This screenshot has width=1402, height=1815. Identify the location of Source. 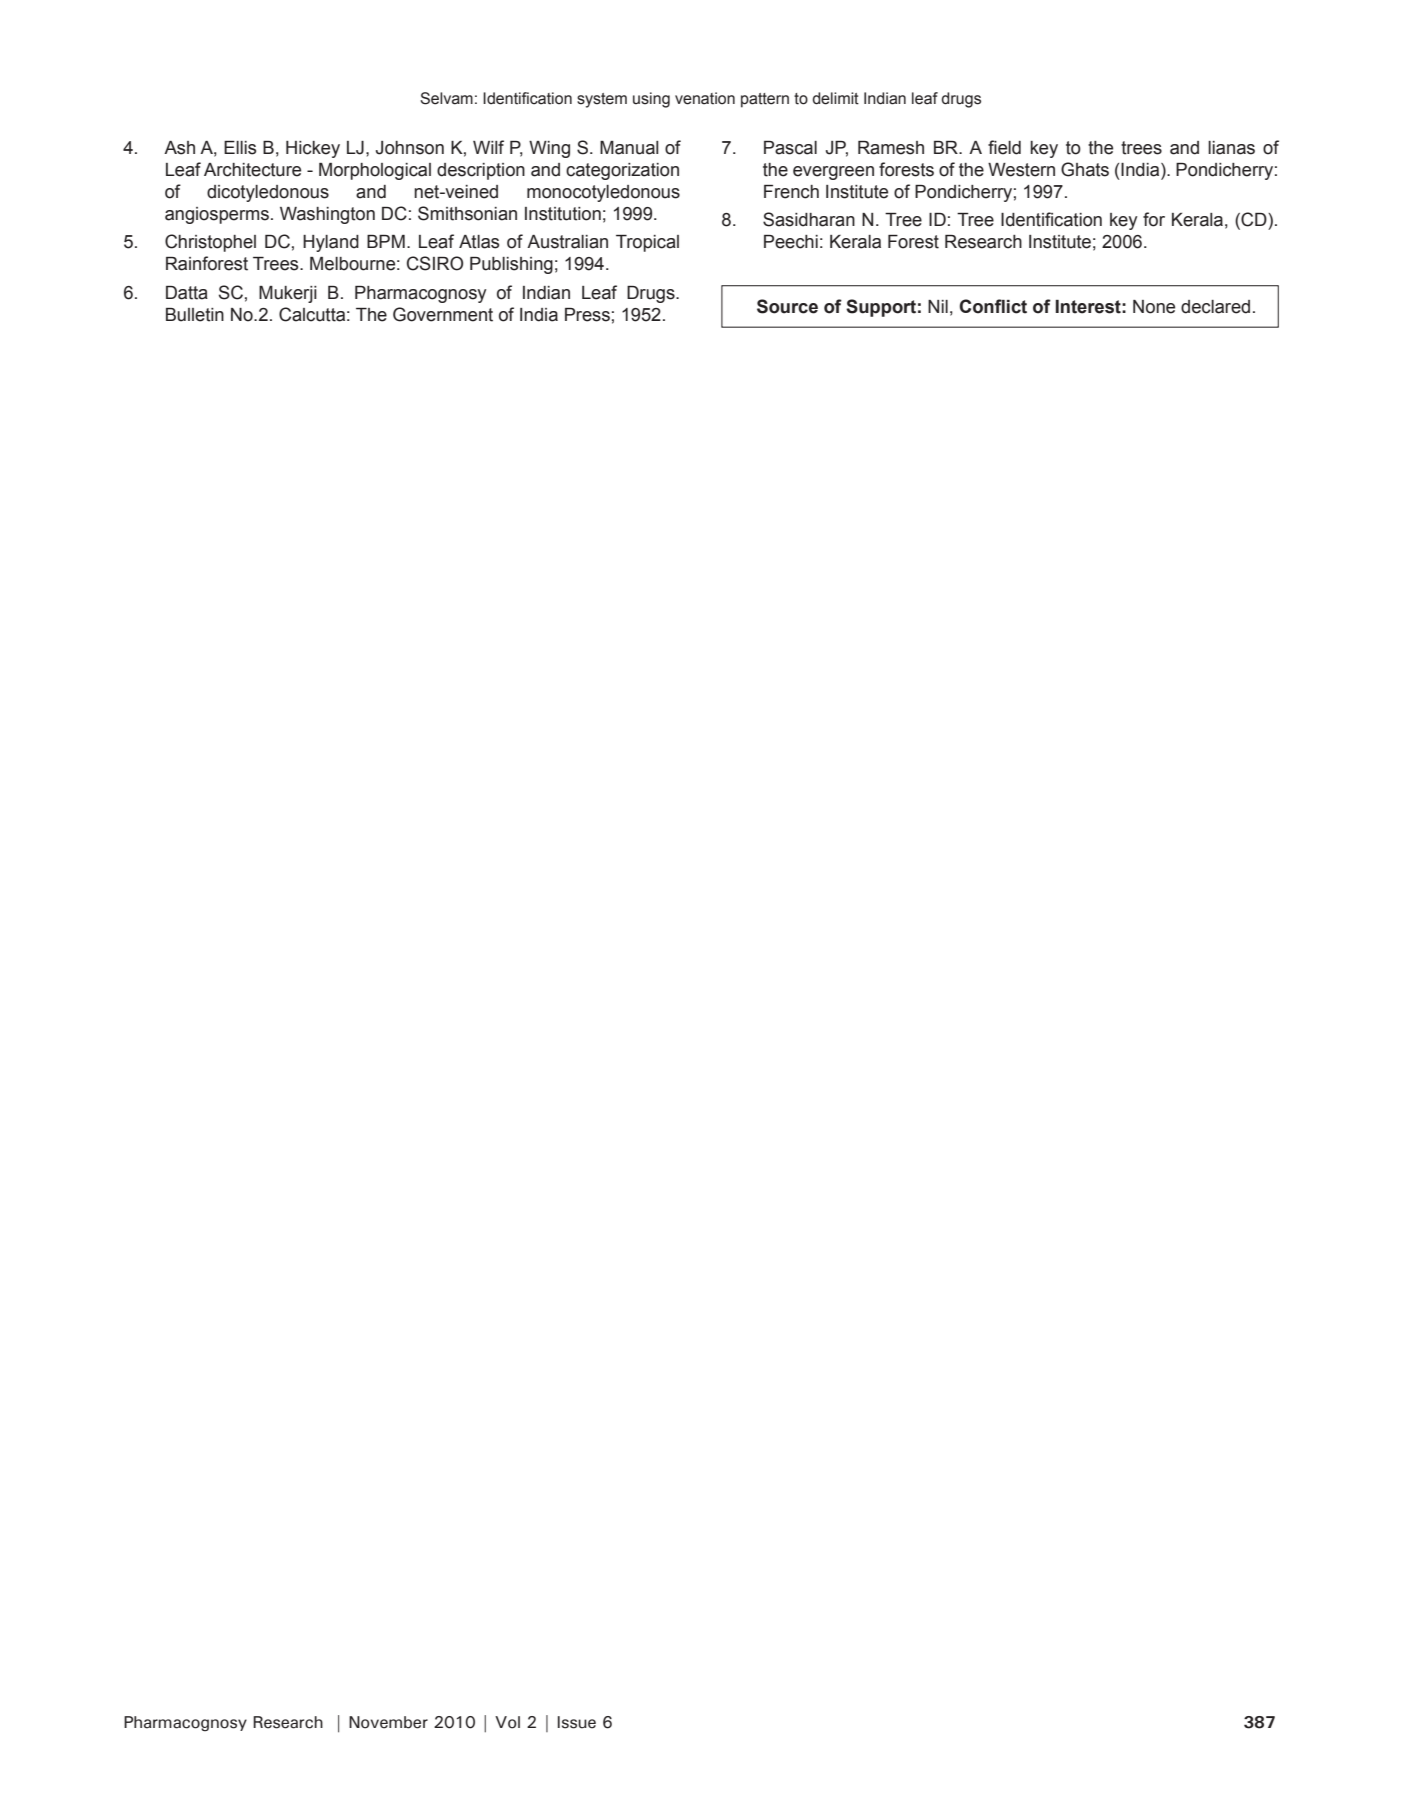
(787, 306).
